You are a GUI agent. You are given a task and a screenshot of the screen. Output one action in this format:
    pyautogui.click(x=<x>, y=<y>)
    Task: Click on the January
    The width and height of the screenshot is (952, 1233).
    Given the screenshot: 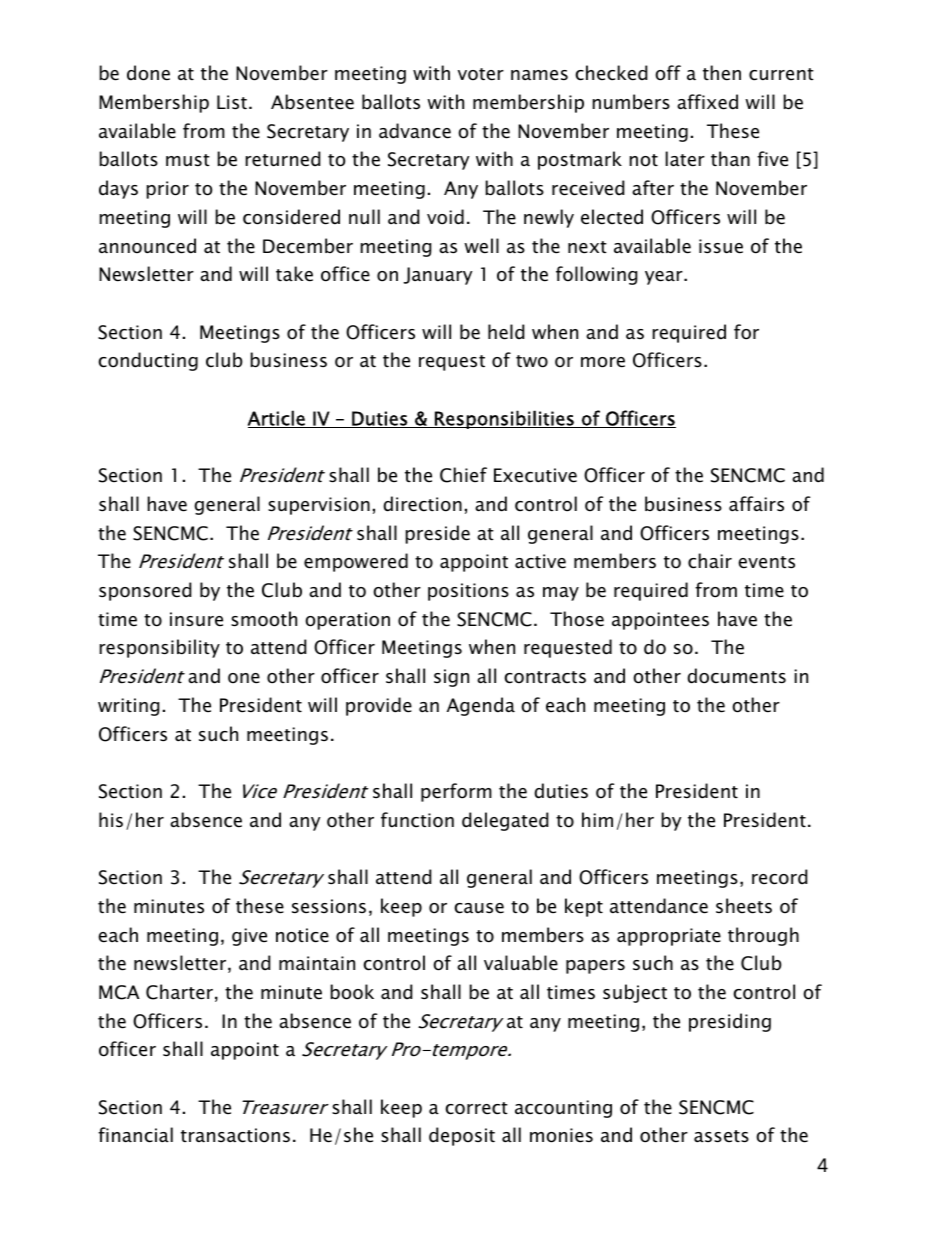 What is the action you would take?
    pyautogui.click(x=438, y=276)
